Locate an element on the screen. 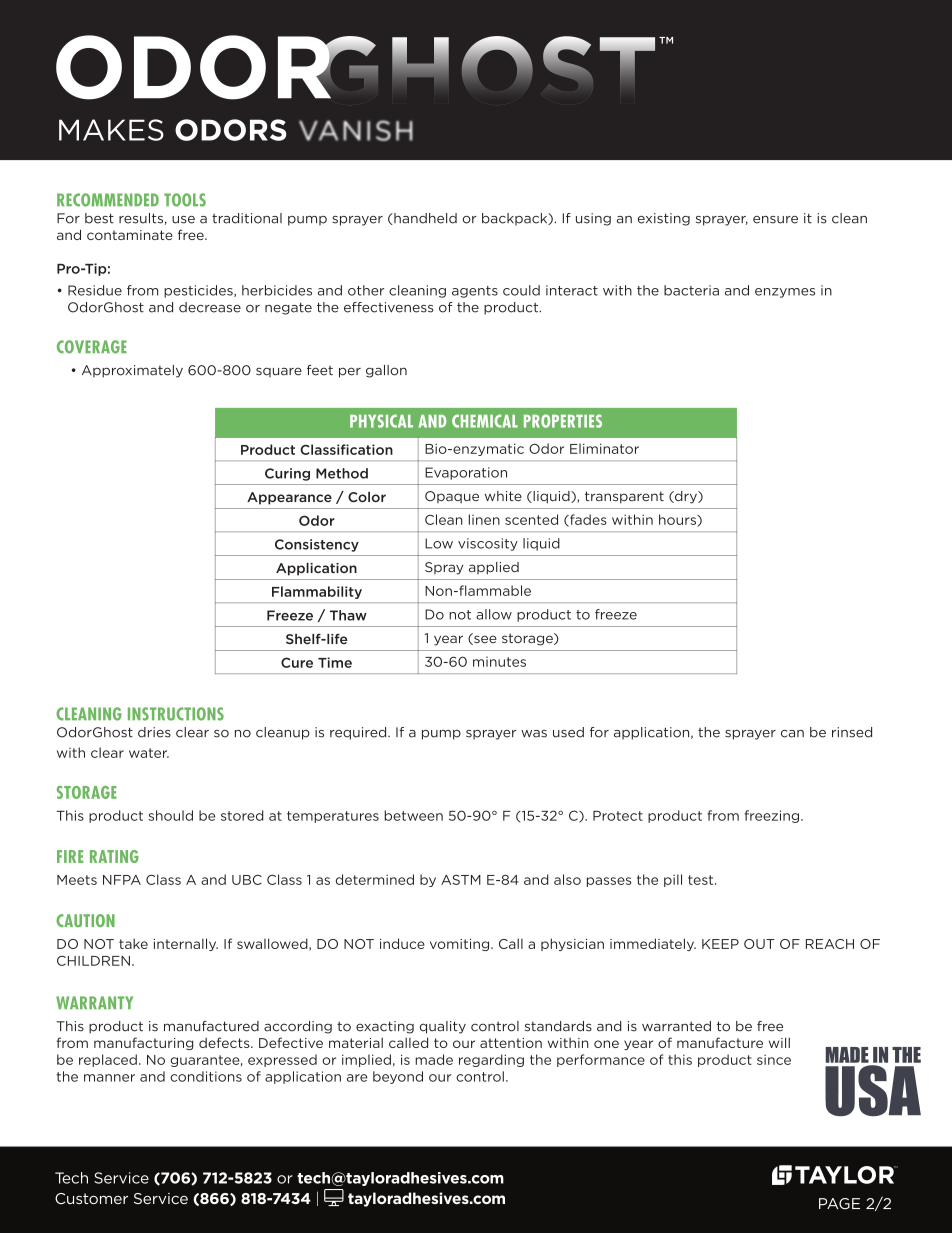 The height and width of the screenshot is (1233, 952). Customer is located at coordinates (91, 1198).
